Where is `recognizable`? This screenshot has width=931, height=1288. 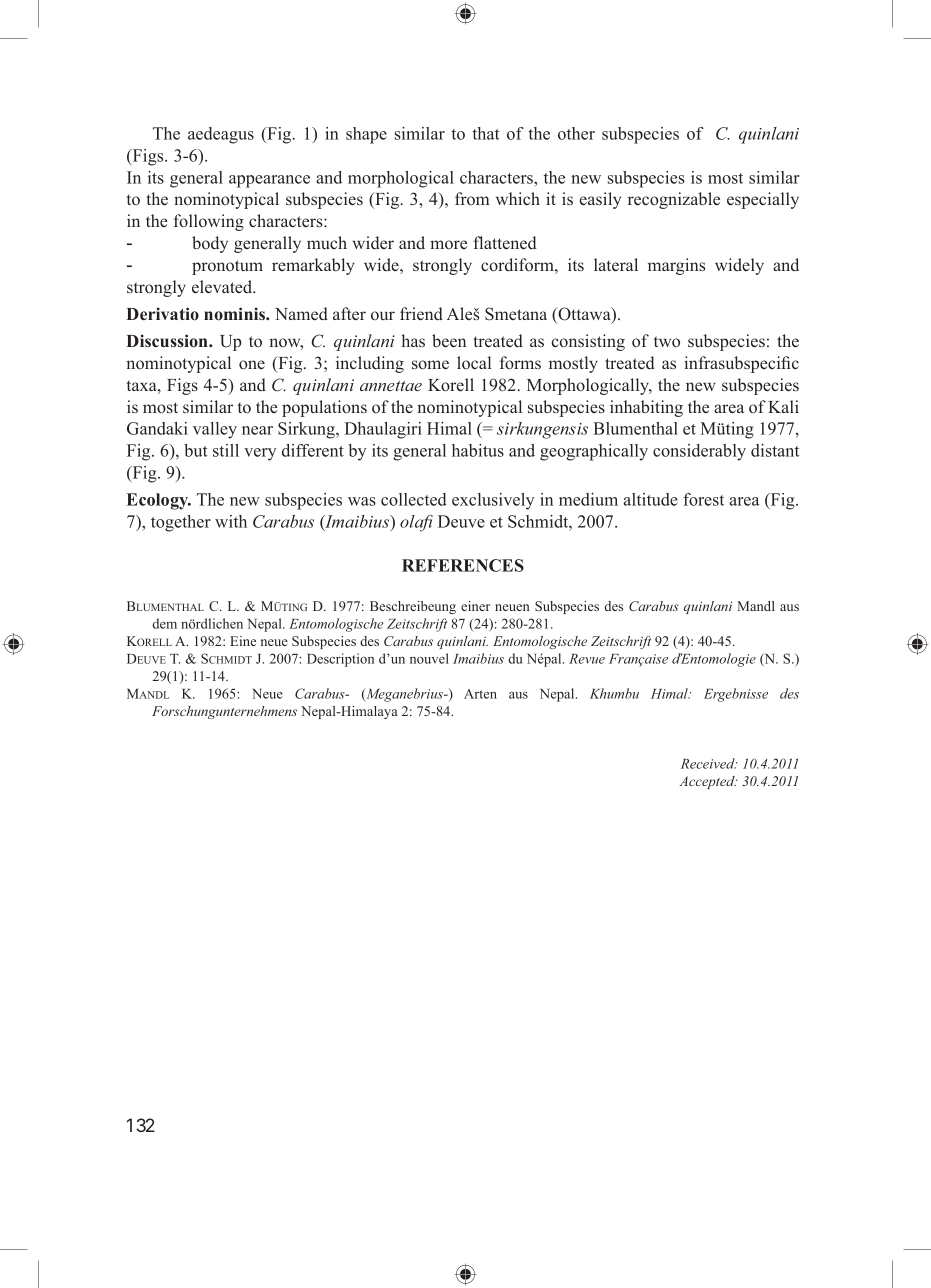
recognizable is located at coordinates (674, 200).
